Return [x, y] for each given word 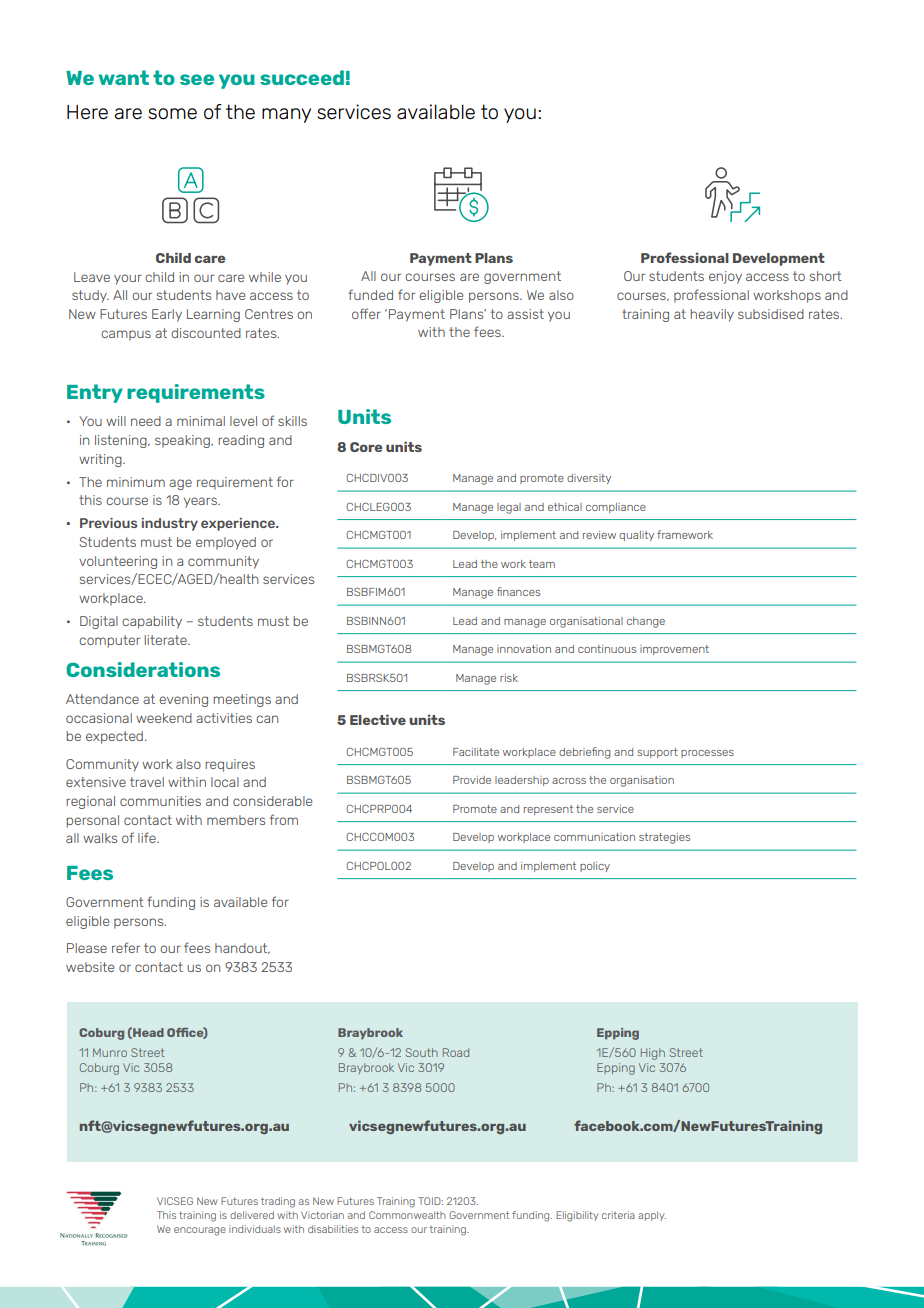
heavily [712, 315]
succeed [302, 77]
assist [525, 314]
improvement [674, 650]
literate [166, 640]
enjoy [725, 277]
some [172, 114]
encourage [200, 1231]
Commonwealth [407, 1215]
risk [509, 678]
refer [126, 947]
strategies [664, 838]
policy [595, 867]
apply [652, 1216]
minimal [201, 421]
